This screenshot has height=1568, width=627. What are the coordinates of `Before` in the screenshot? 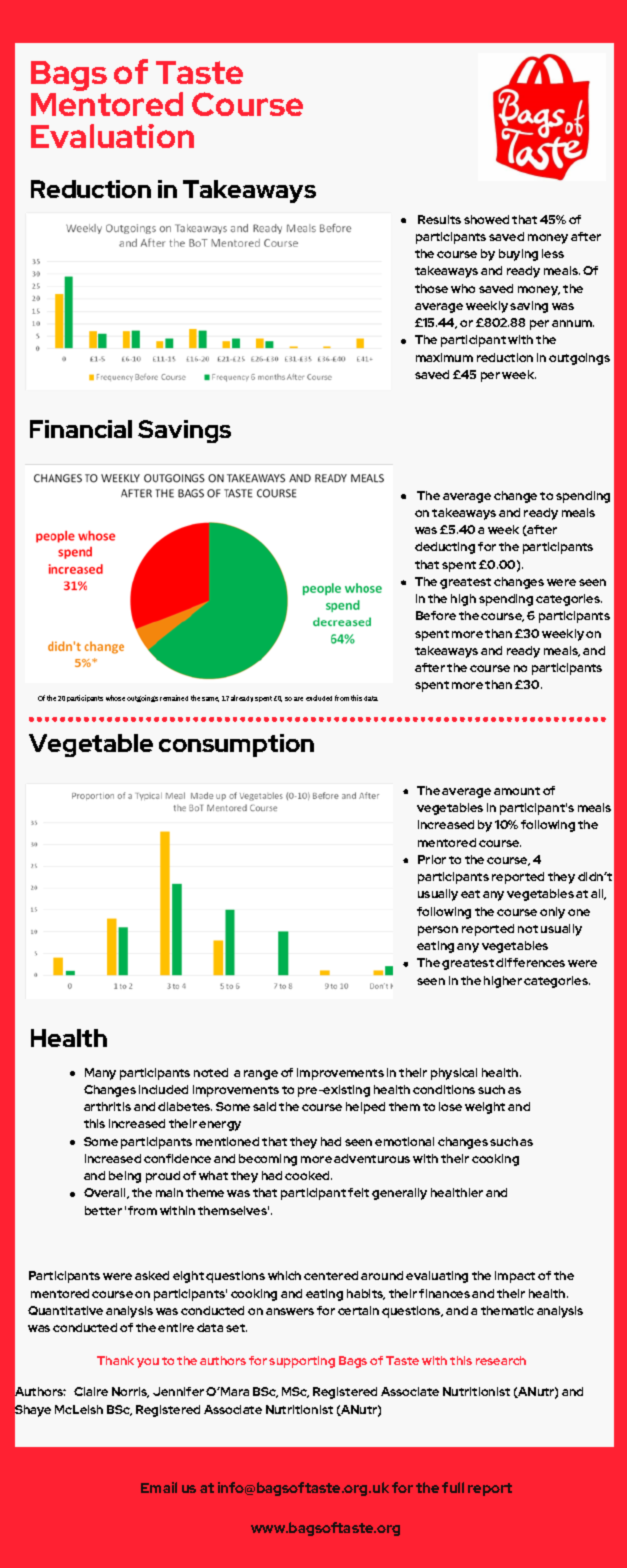 It's located at (436, 615).
